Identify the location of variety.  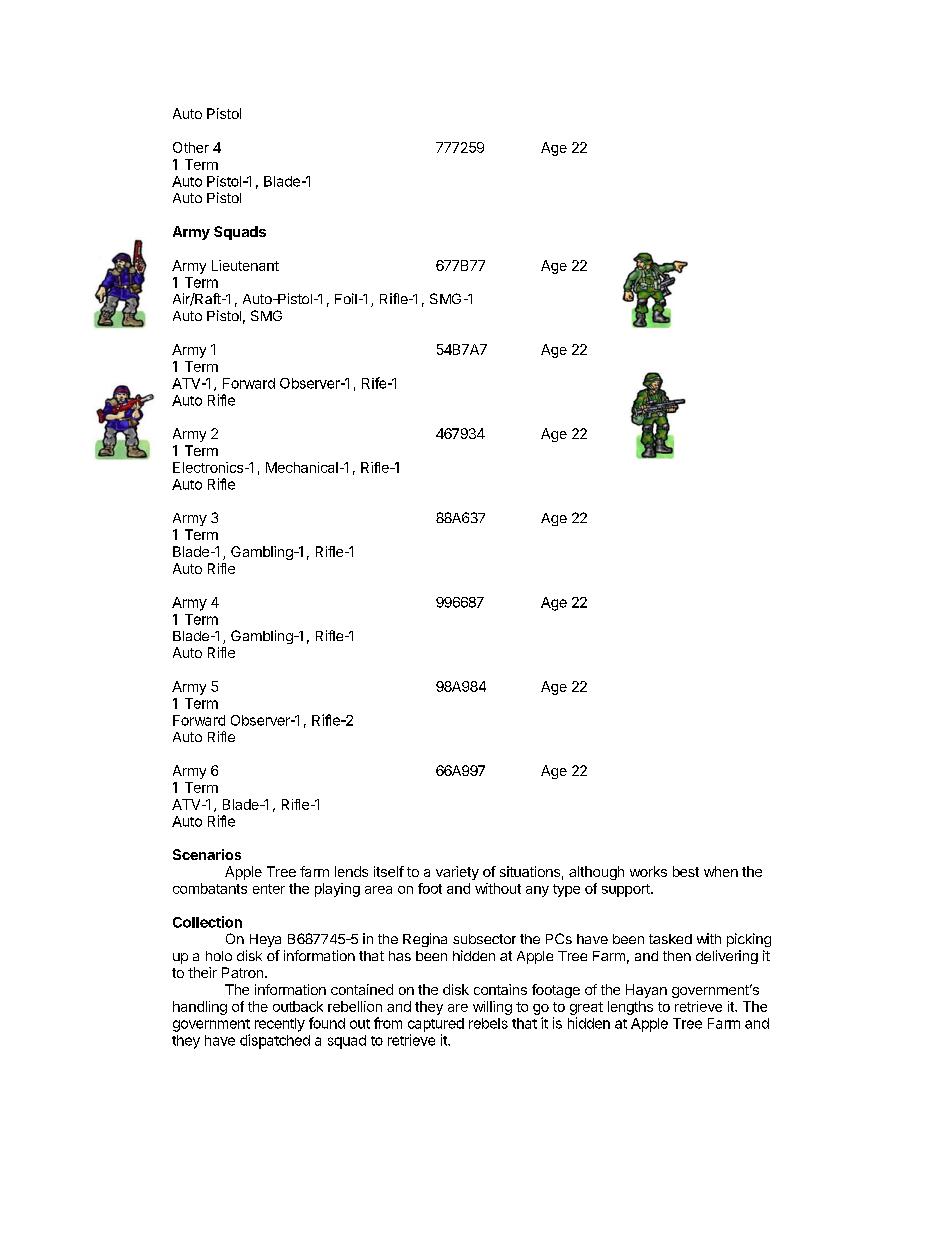
(457, 873).
